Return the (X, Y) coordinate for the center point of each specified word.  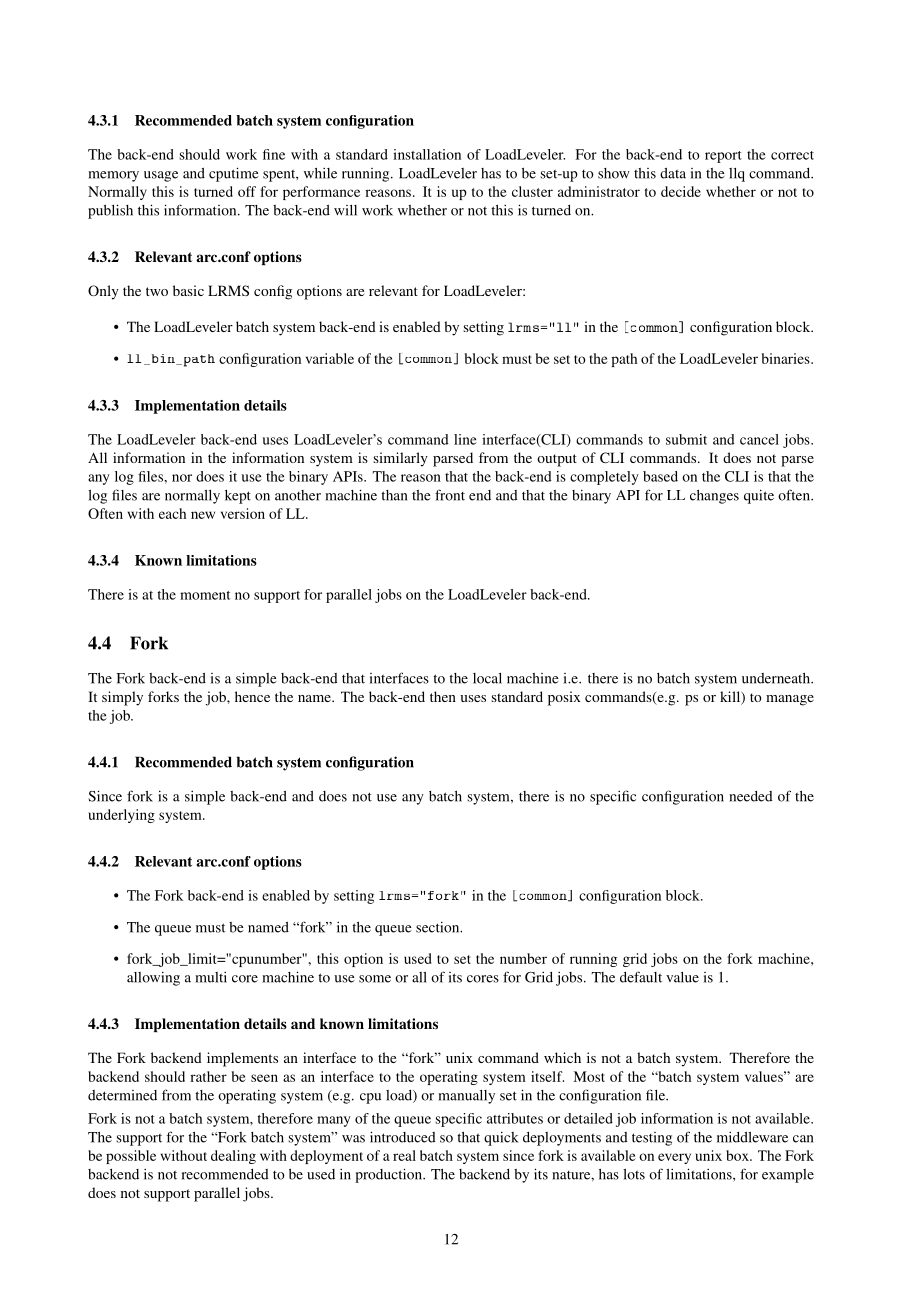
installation (427, 154)
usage (161, 176)
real (404, 1155)
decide (681, 191)
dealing (233, 1157)
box (738, 1155)
